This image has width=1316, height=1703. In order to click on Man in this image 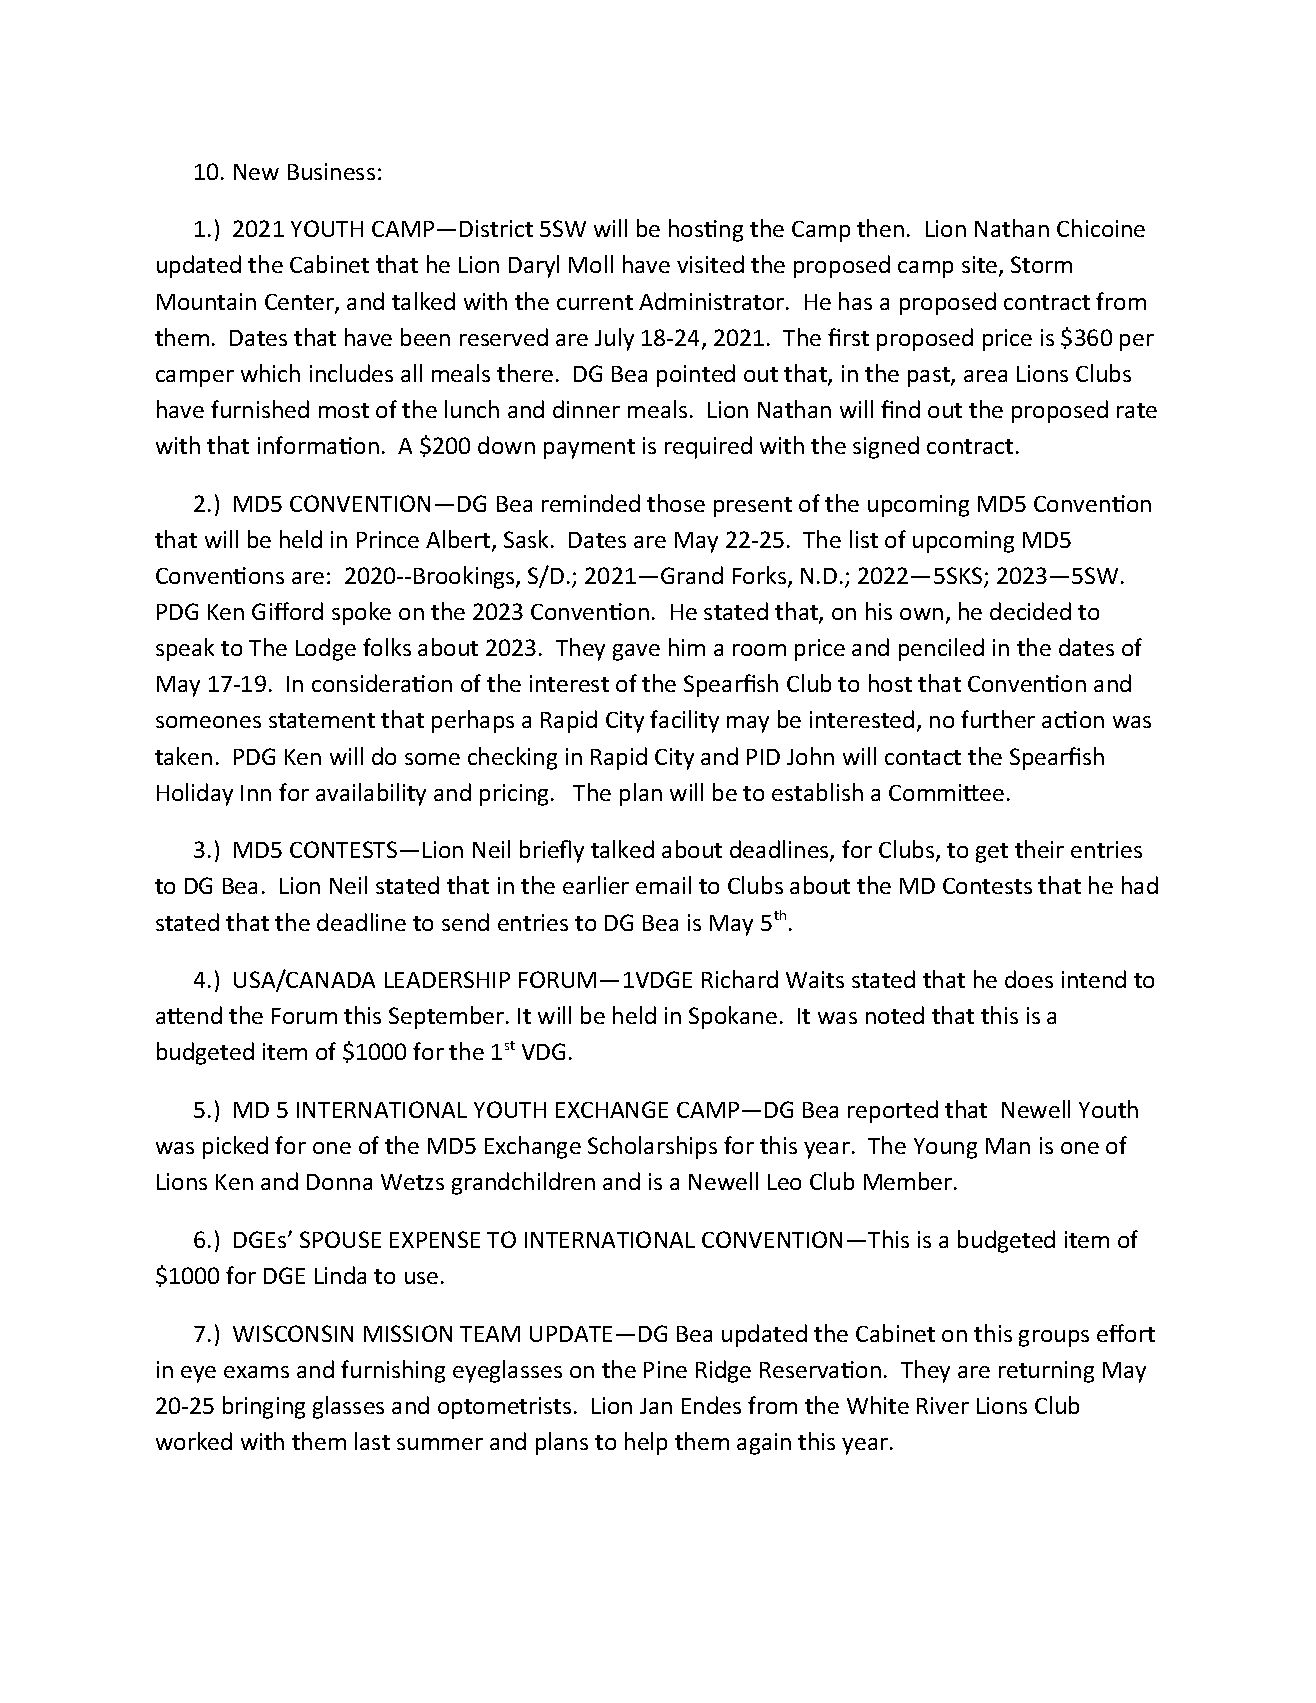, I will do `click(1008, 1146)`.
